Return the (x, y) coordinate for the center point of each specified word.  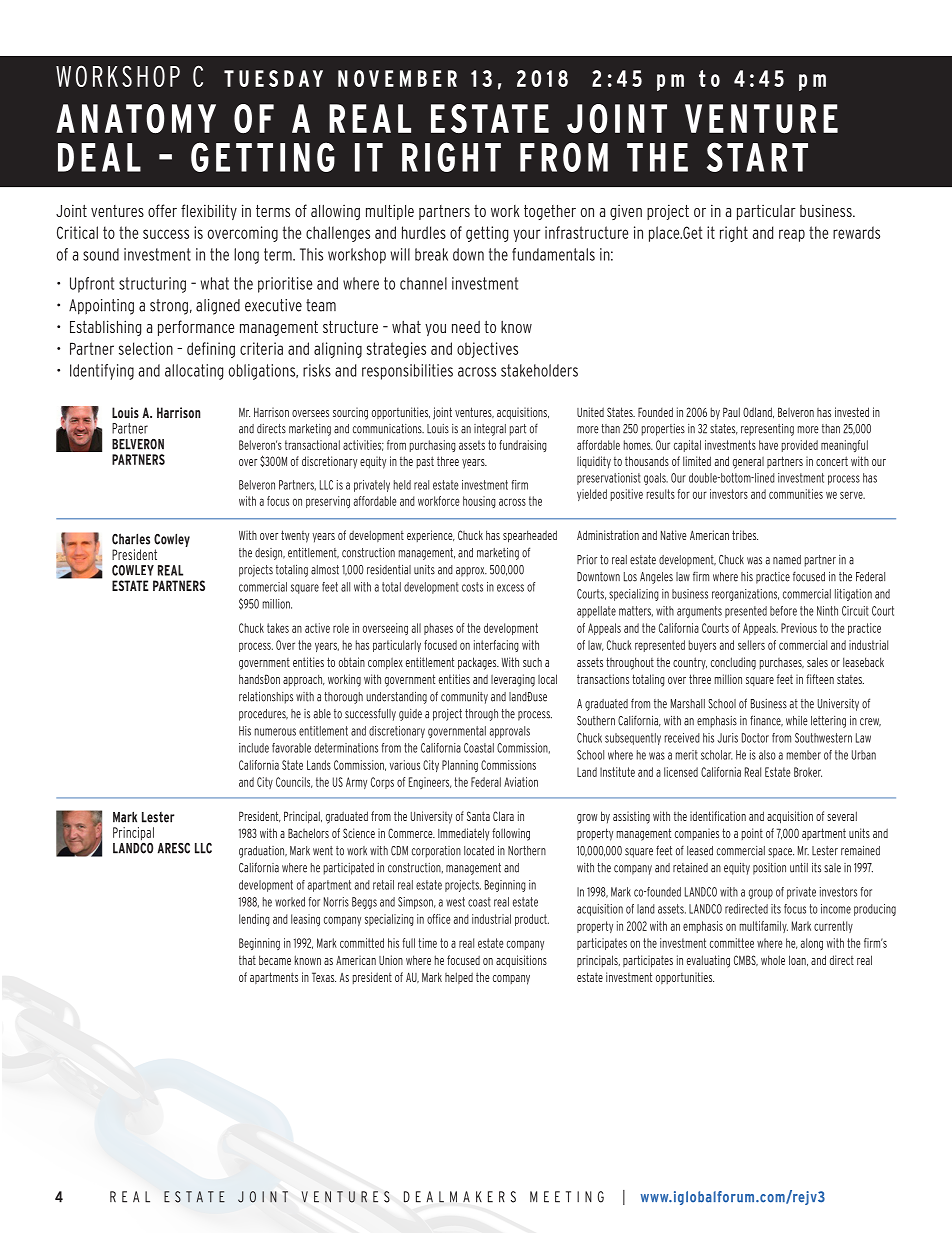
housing (479, 502)
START (757, 157)
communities (796, 494)
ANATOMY (136, 118)
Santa (478, 816)
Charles (131, 539)
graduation (263, 852)
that (247, 960)
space (781, 853)
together (550, 212)
